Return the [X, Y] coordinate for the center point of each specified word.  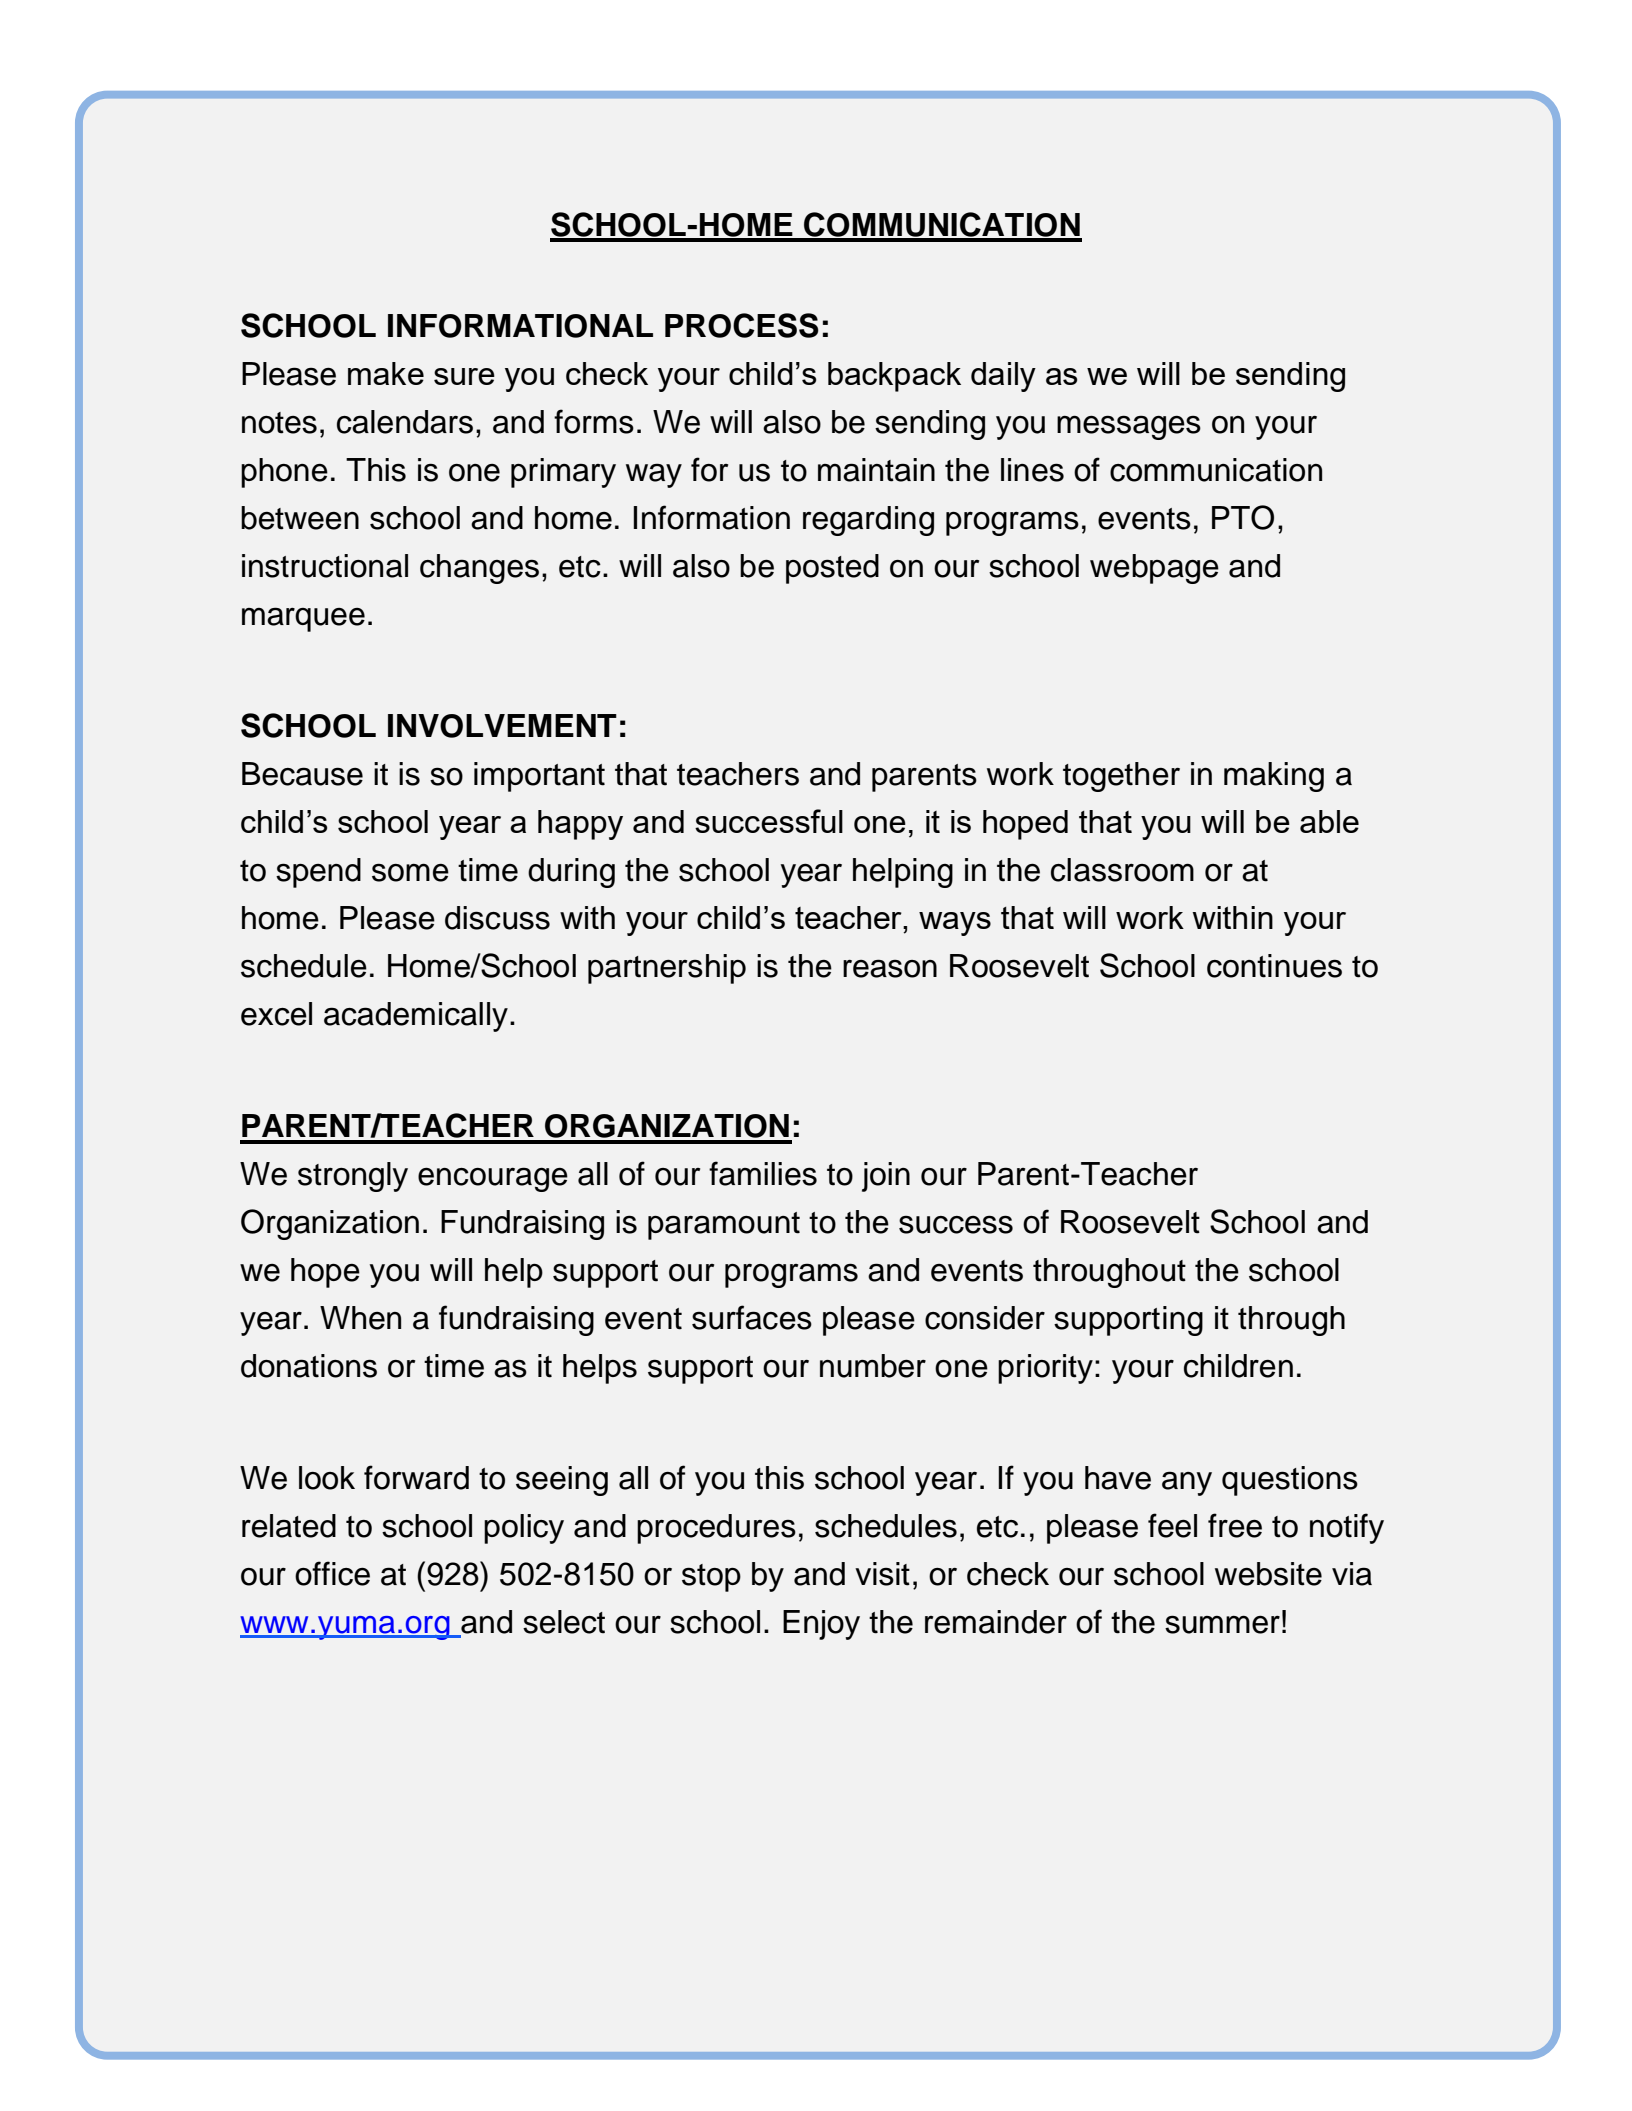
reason [890, 968]
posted [832, 569]
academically [416, 1017]
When [360, 1318]
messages [1129, 427]
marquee [303, 619]
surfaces [752, 1317]
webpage [1154, 569]
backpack [894, 377]
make [386, 373]
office [332, 1573]
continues [1274, 966]
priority [1045, 1369]
